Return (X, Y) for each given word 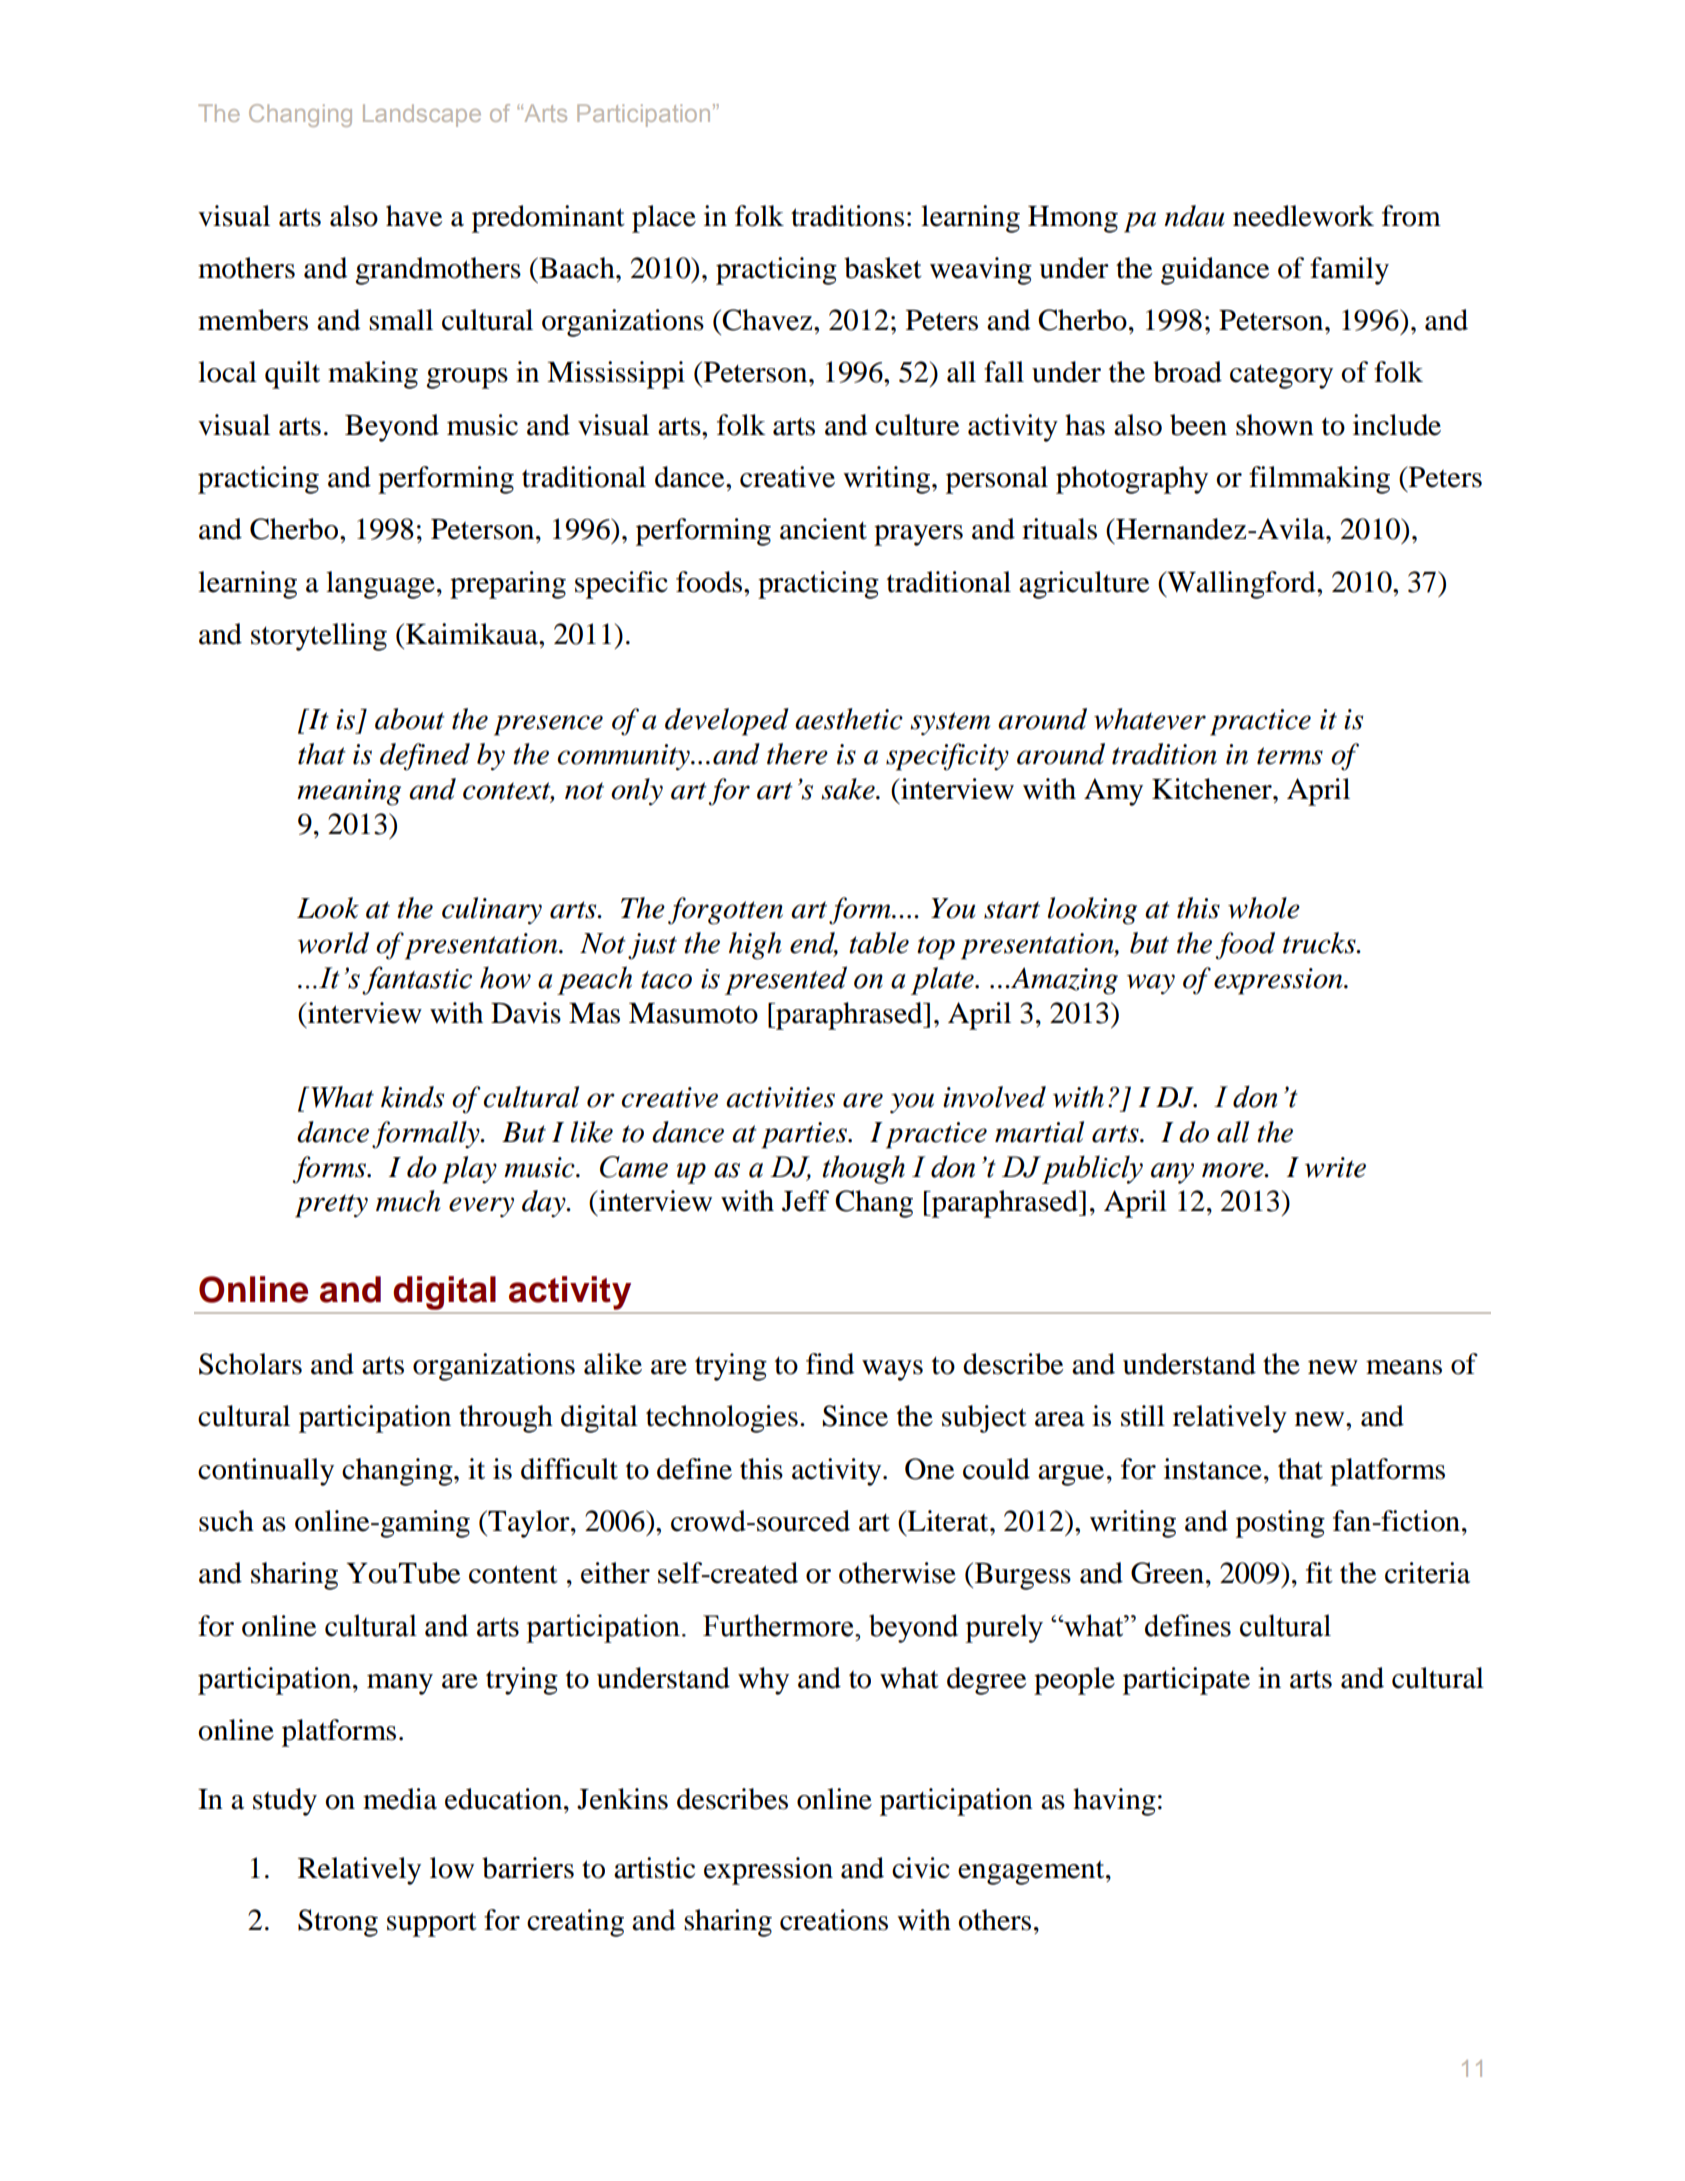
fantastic (417, 980)
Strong (338, 1923)
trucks (1320, 943)
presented (786, 980)
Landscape (422, 115)
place (664, 219)
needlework (1303, 216)
